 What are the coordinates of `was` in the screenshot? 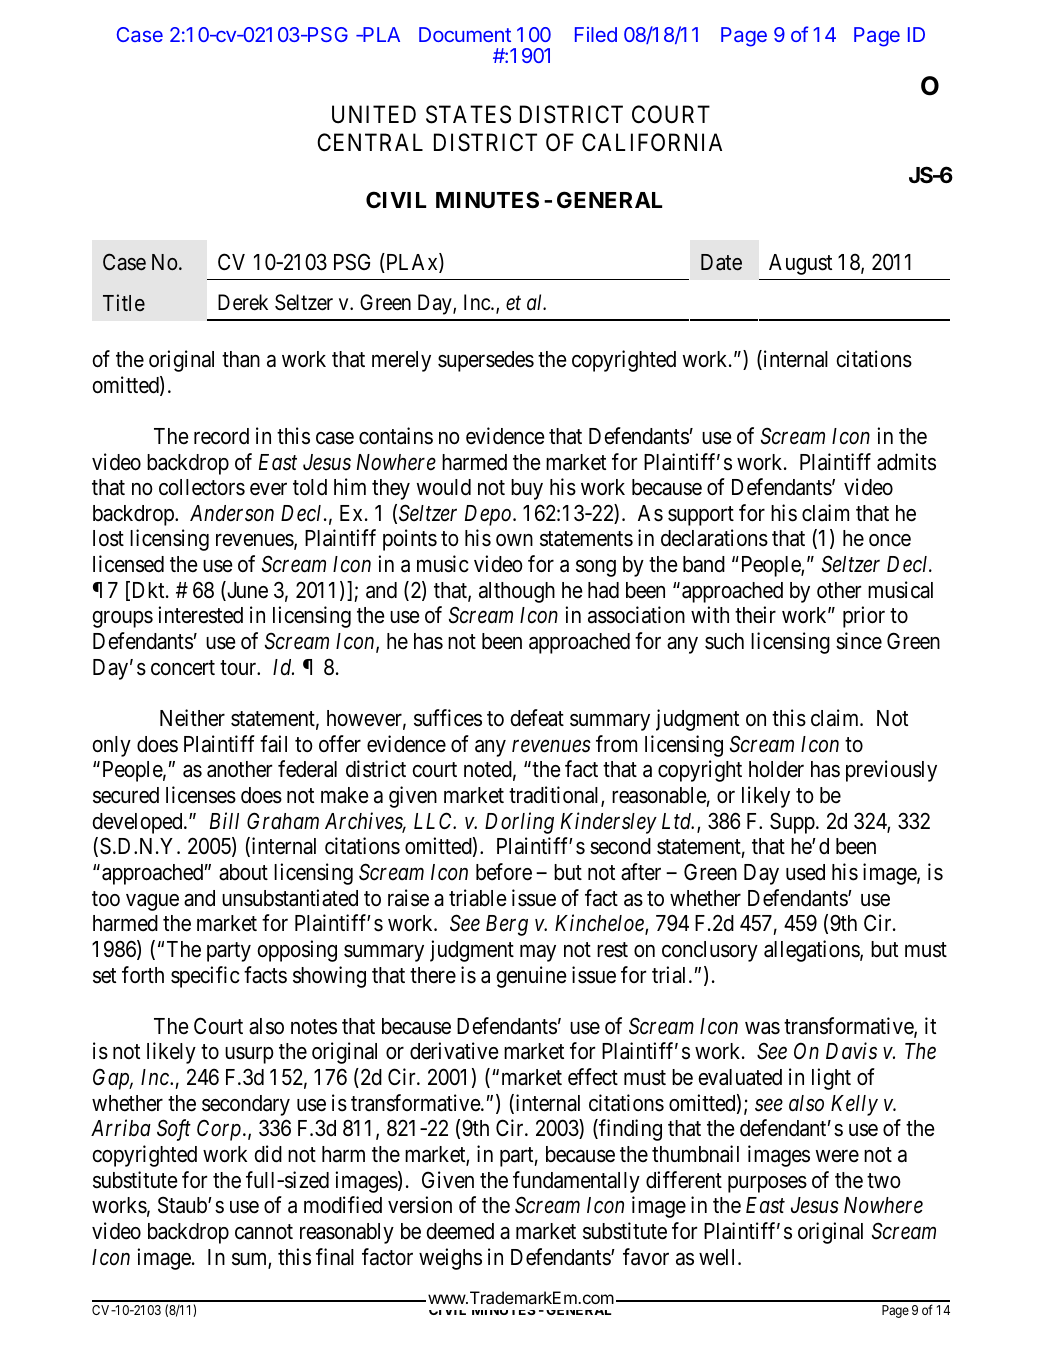 It's located at (762, 1028).
